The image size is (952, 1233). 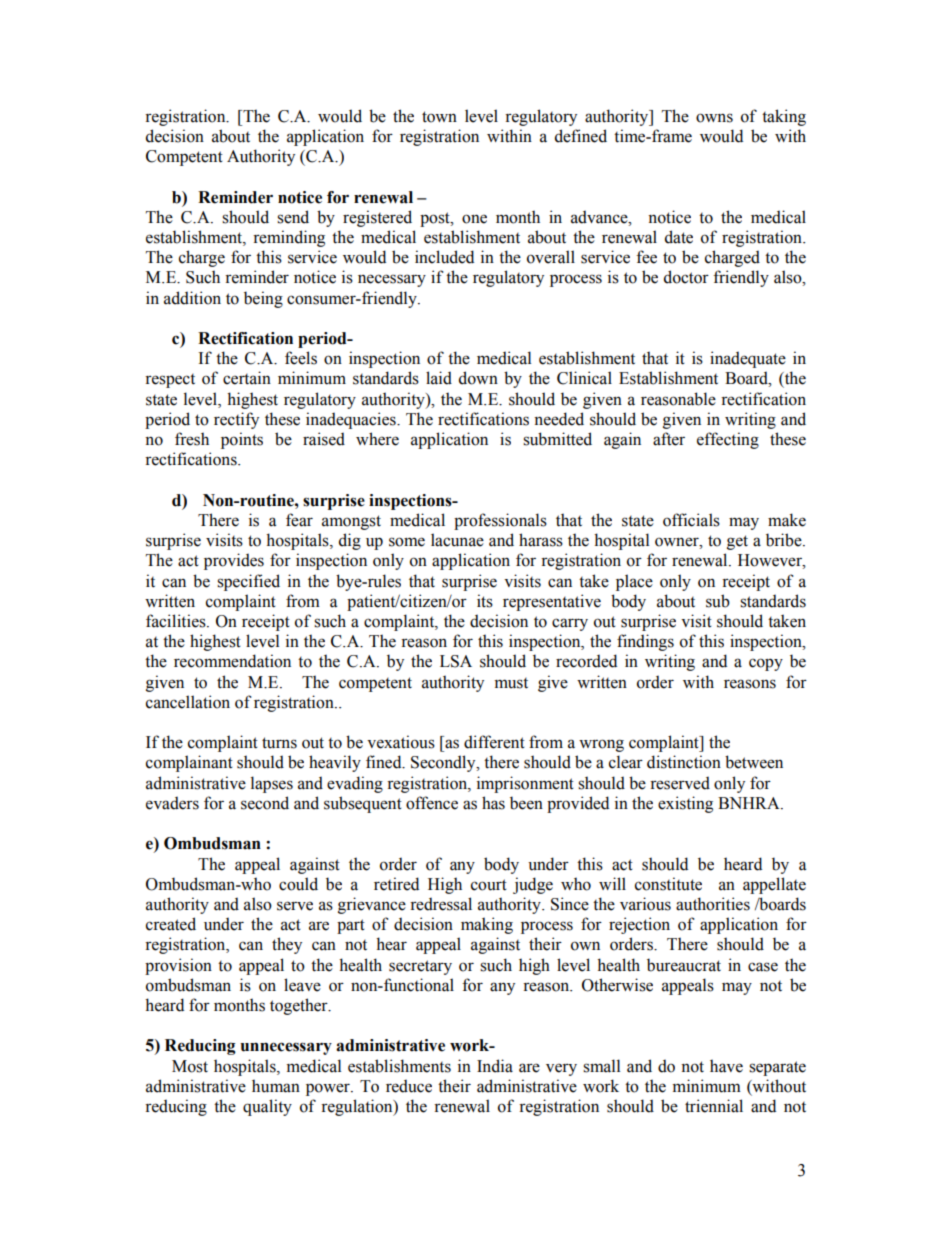 What do you see at coordinates (489, 885) in the screenshot?
I see `court` at bounding box center [489, 885].
